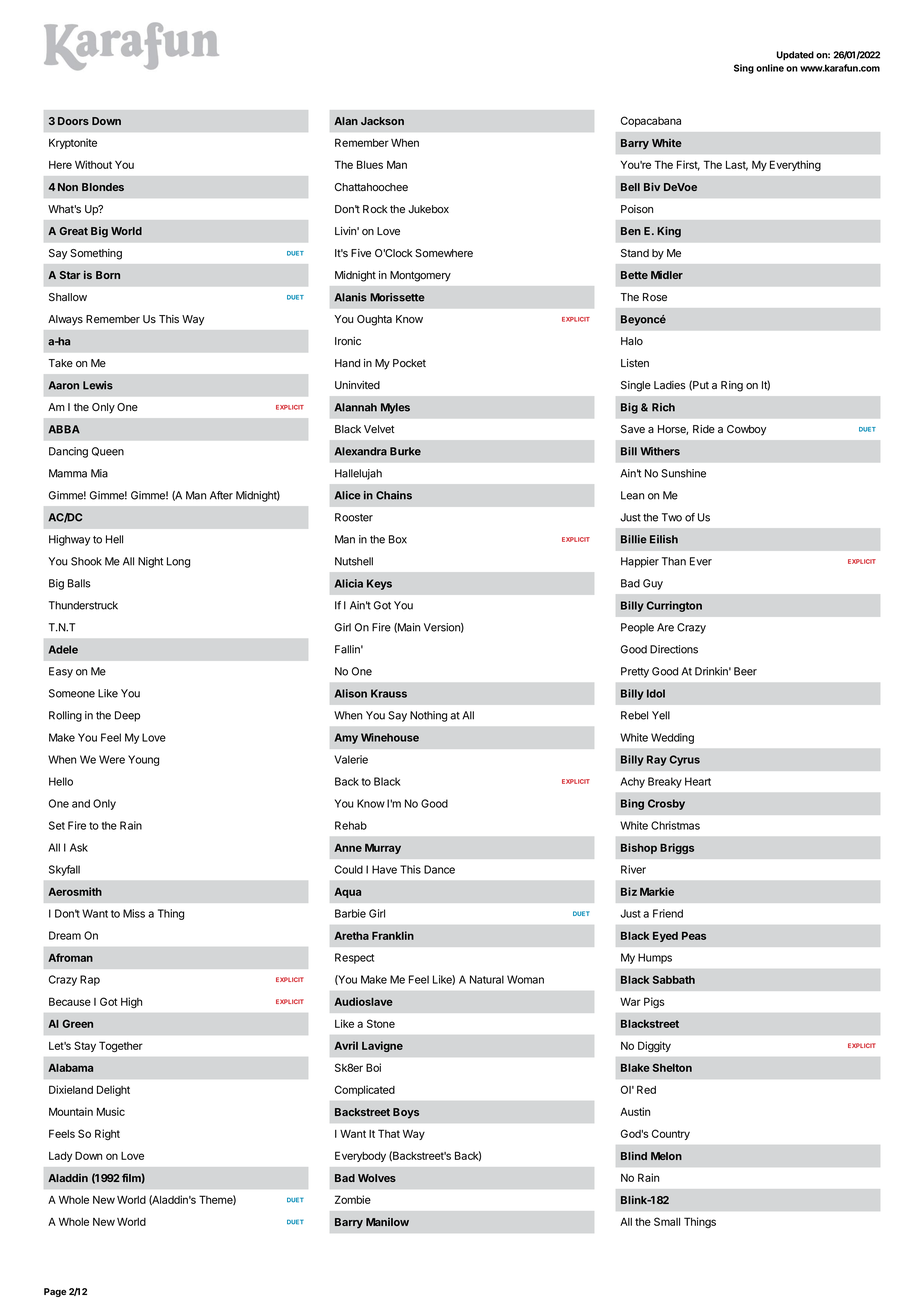  Describe the element at coordinates (389, 693) in the page. I see `Krauss` at that location.
